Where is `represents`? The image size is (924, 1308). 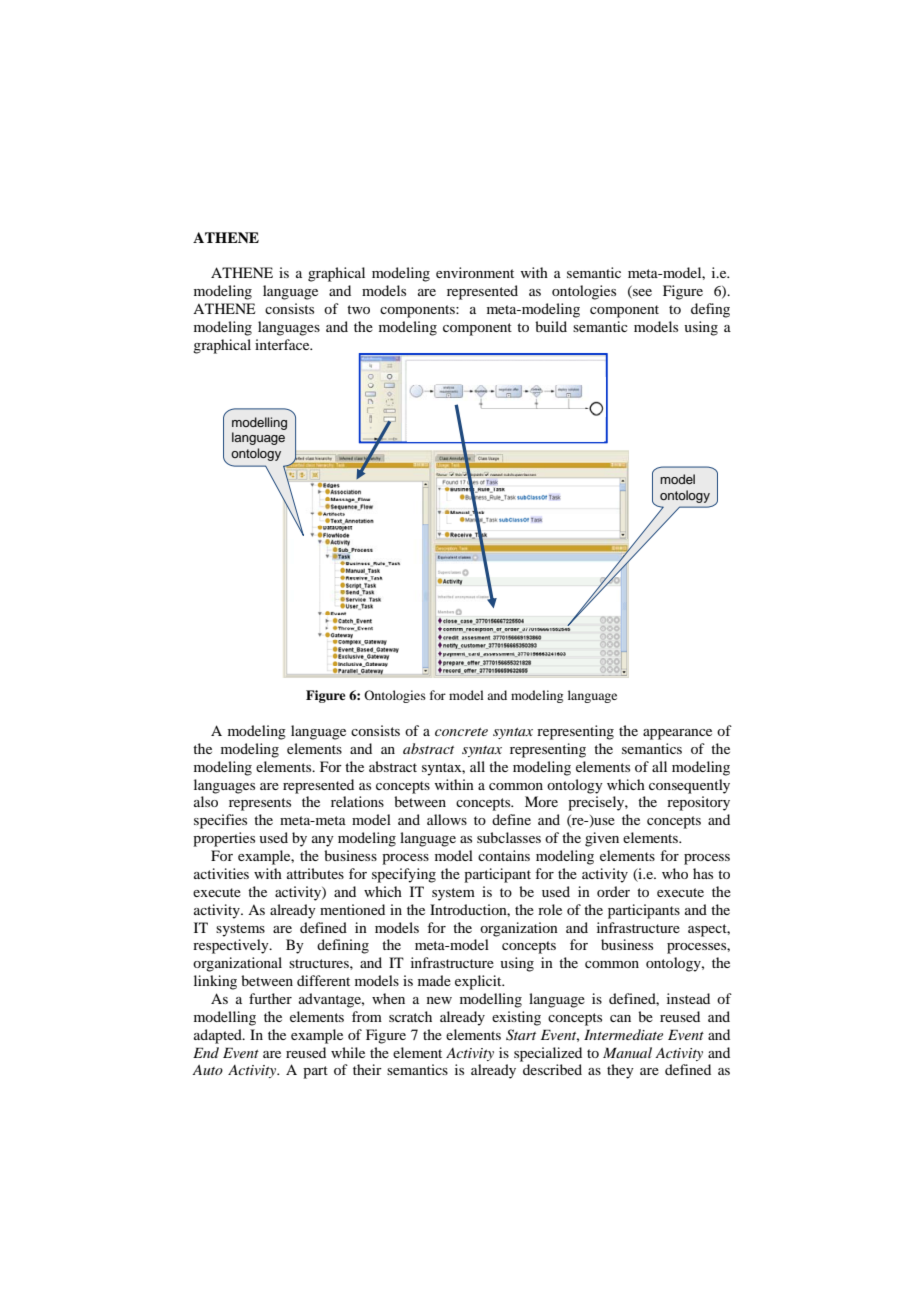 represents is located at coordinates (260, 804).
